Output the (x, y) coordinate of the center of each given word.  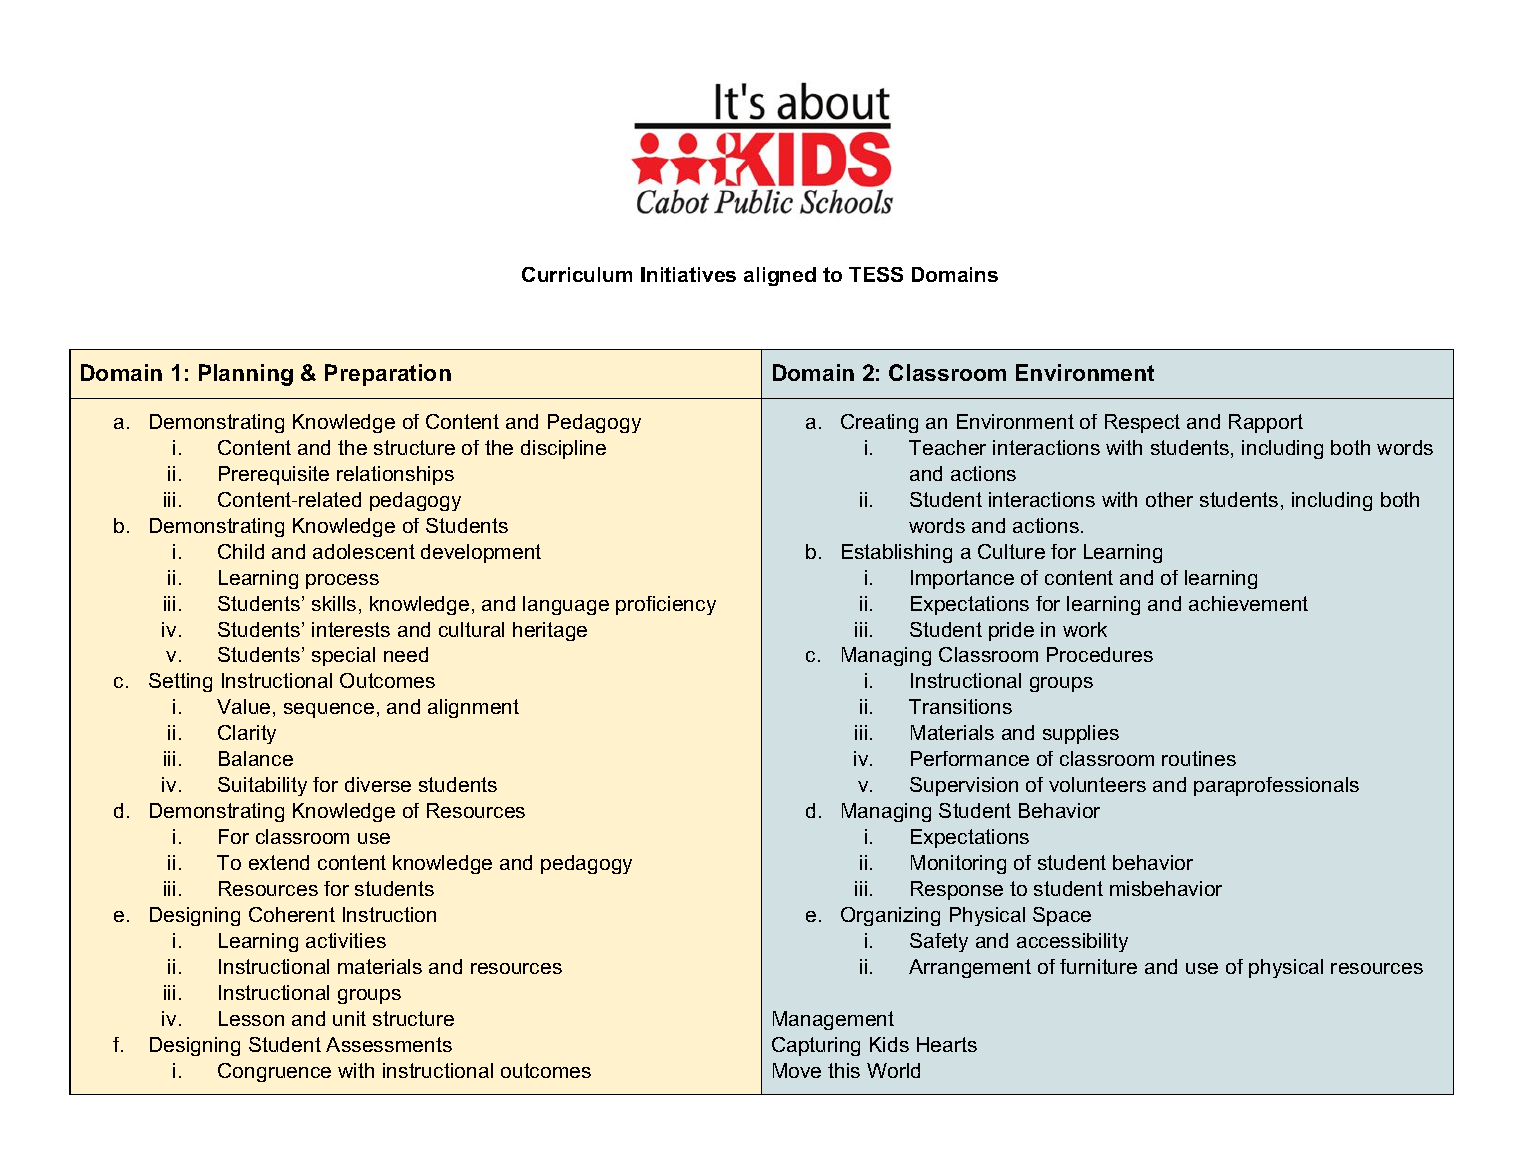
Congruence (274, 1072)
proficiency (666, 605)
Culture (1011, 551)
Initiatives (688, 274)
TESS (876, 274)
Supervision (964, 786)
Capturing (816, 1046)
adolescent (364, 551)
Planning (246, 375)
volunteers (1097, 784)
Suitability (262, 786)
